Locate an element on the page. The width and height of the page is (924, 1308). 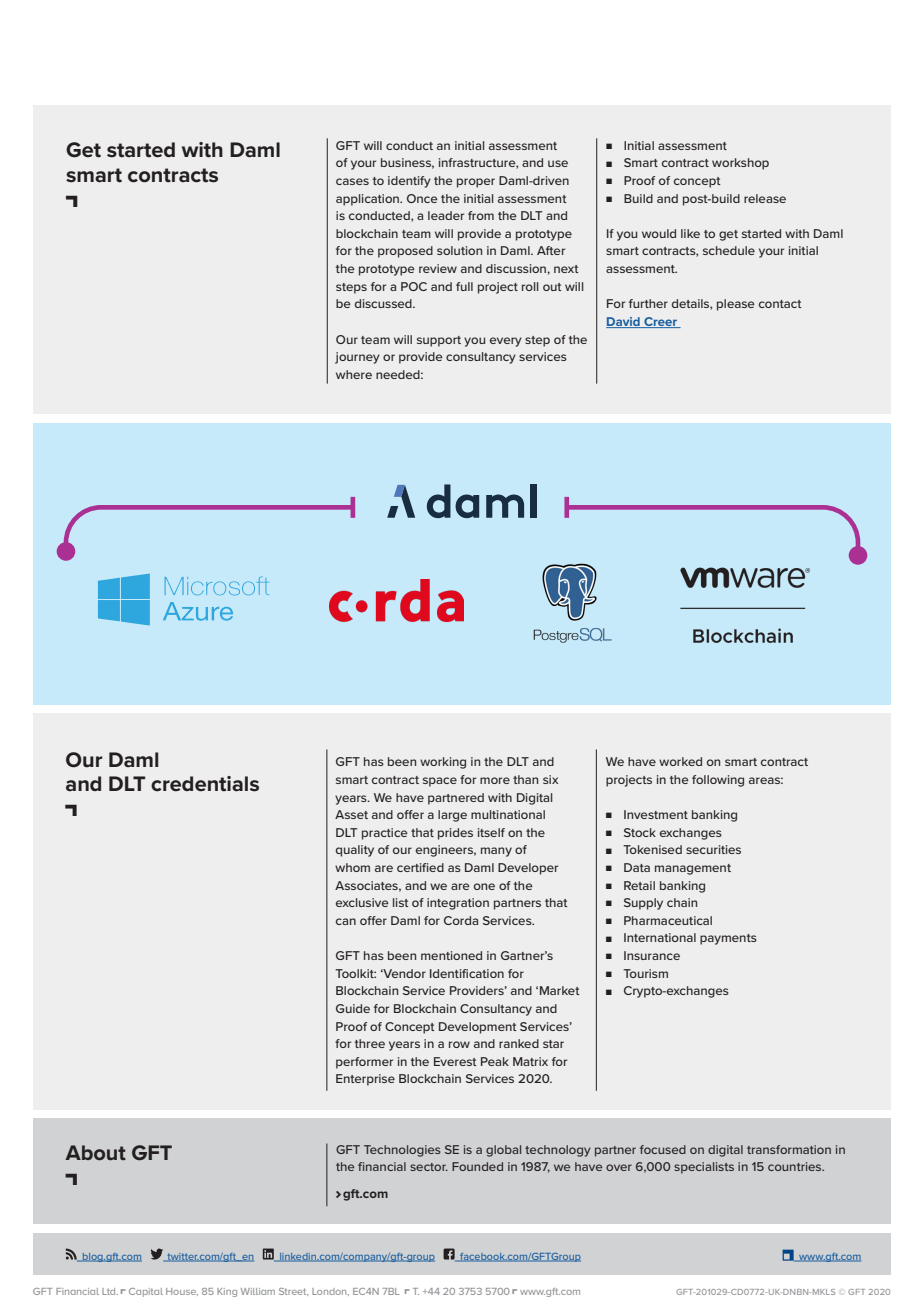
cases is located at coordinates (352, 181).
